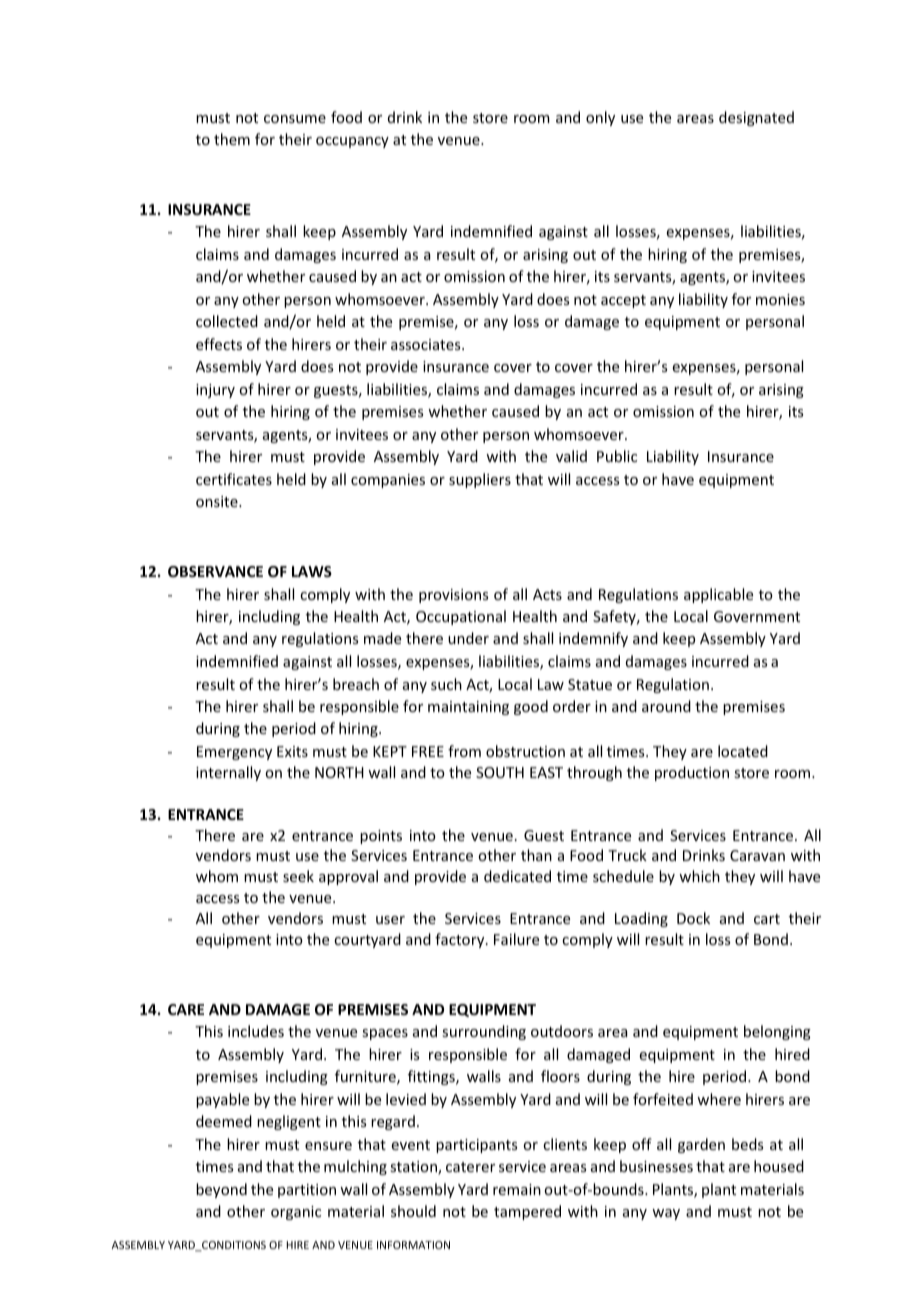  Describe the element at coordinates (468, 708) in the document. I see `maintaining` at that location.
